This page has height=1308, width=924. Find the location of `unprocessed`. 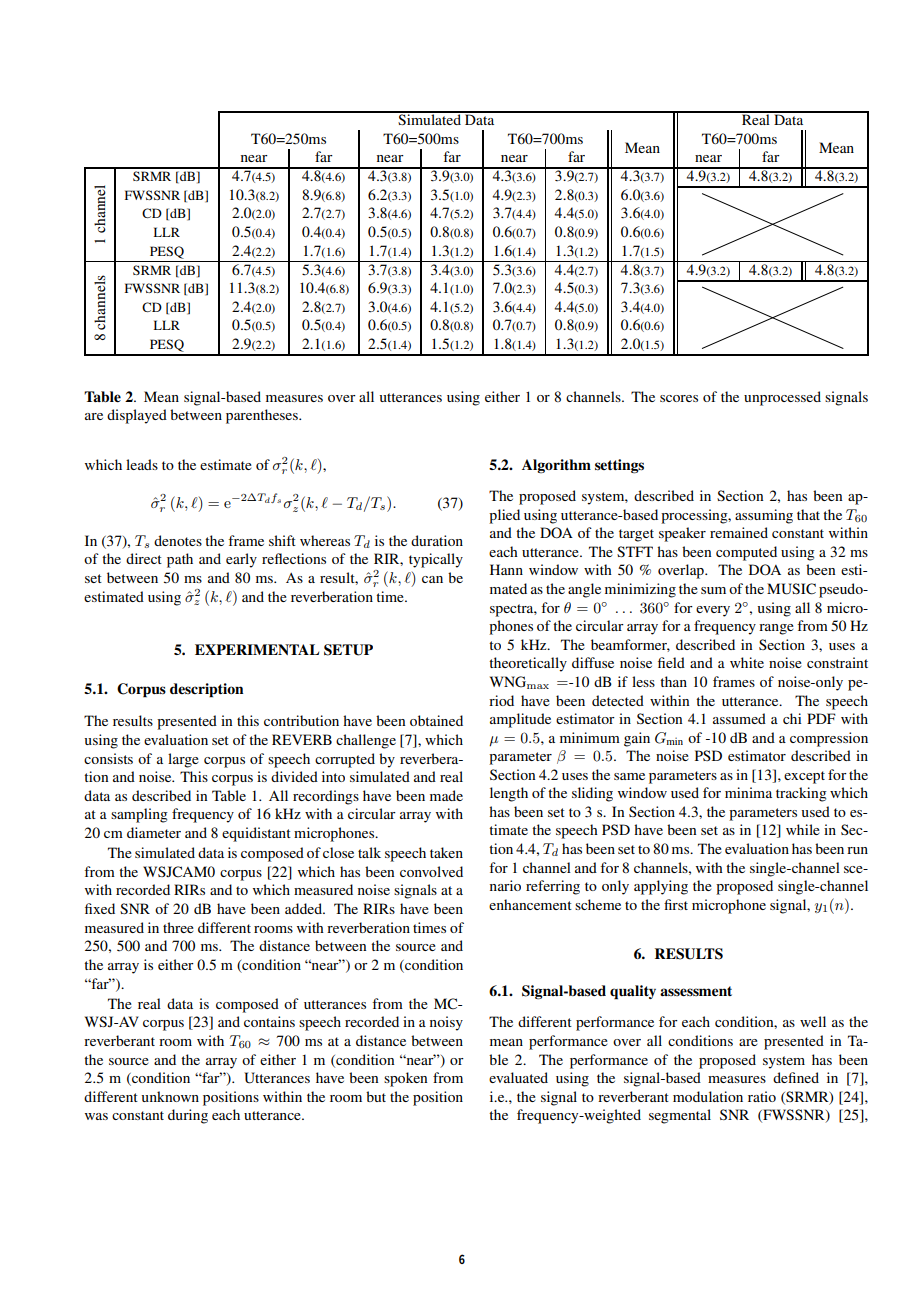

unprocessed is located at coordinates (782, 398).
